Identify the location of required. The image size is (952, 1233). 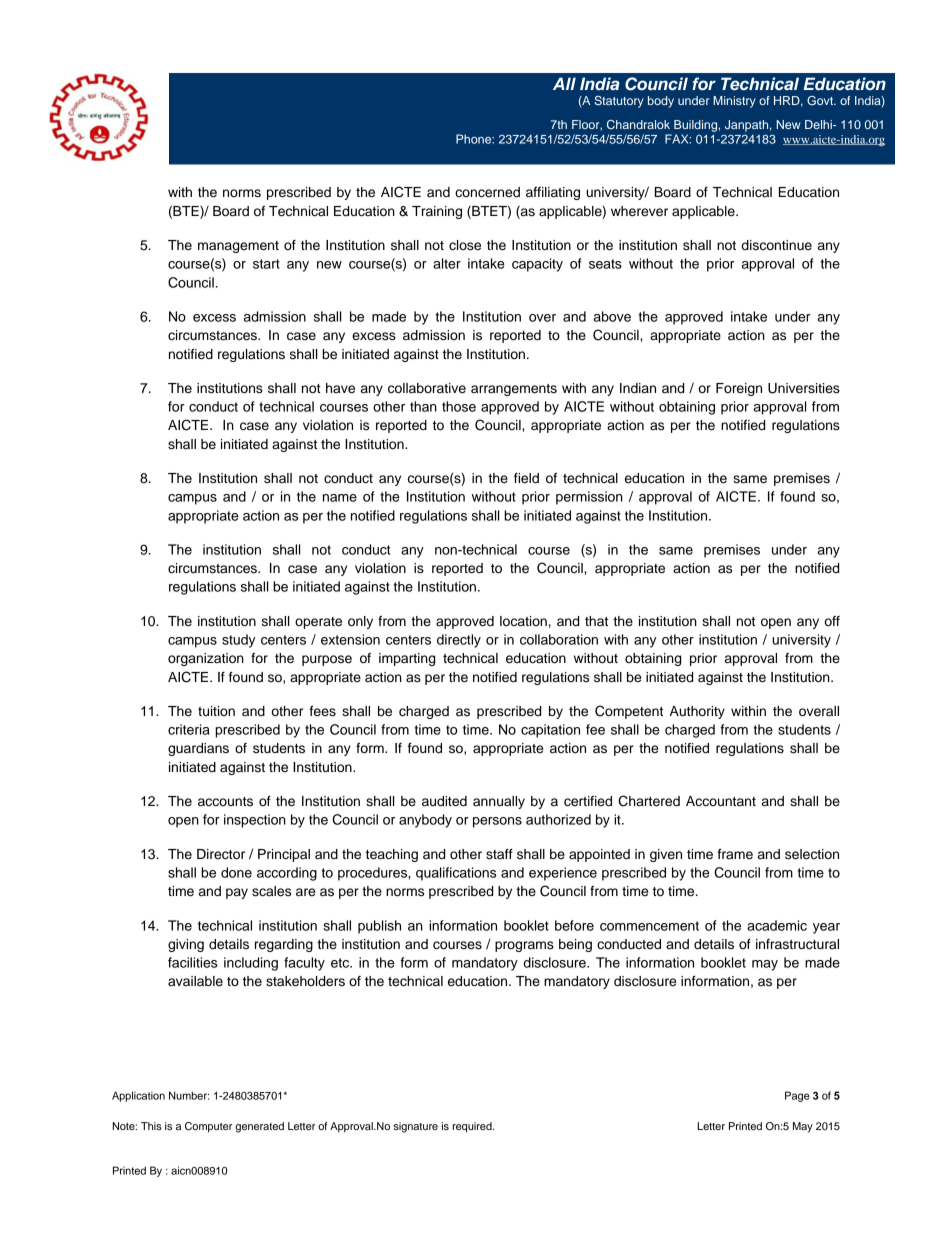
(473, 1127).
